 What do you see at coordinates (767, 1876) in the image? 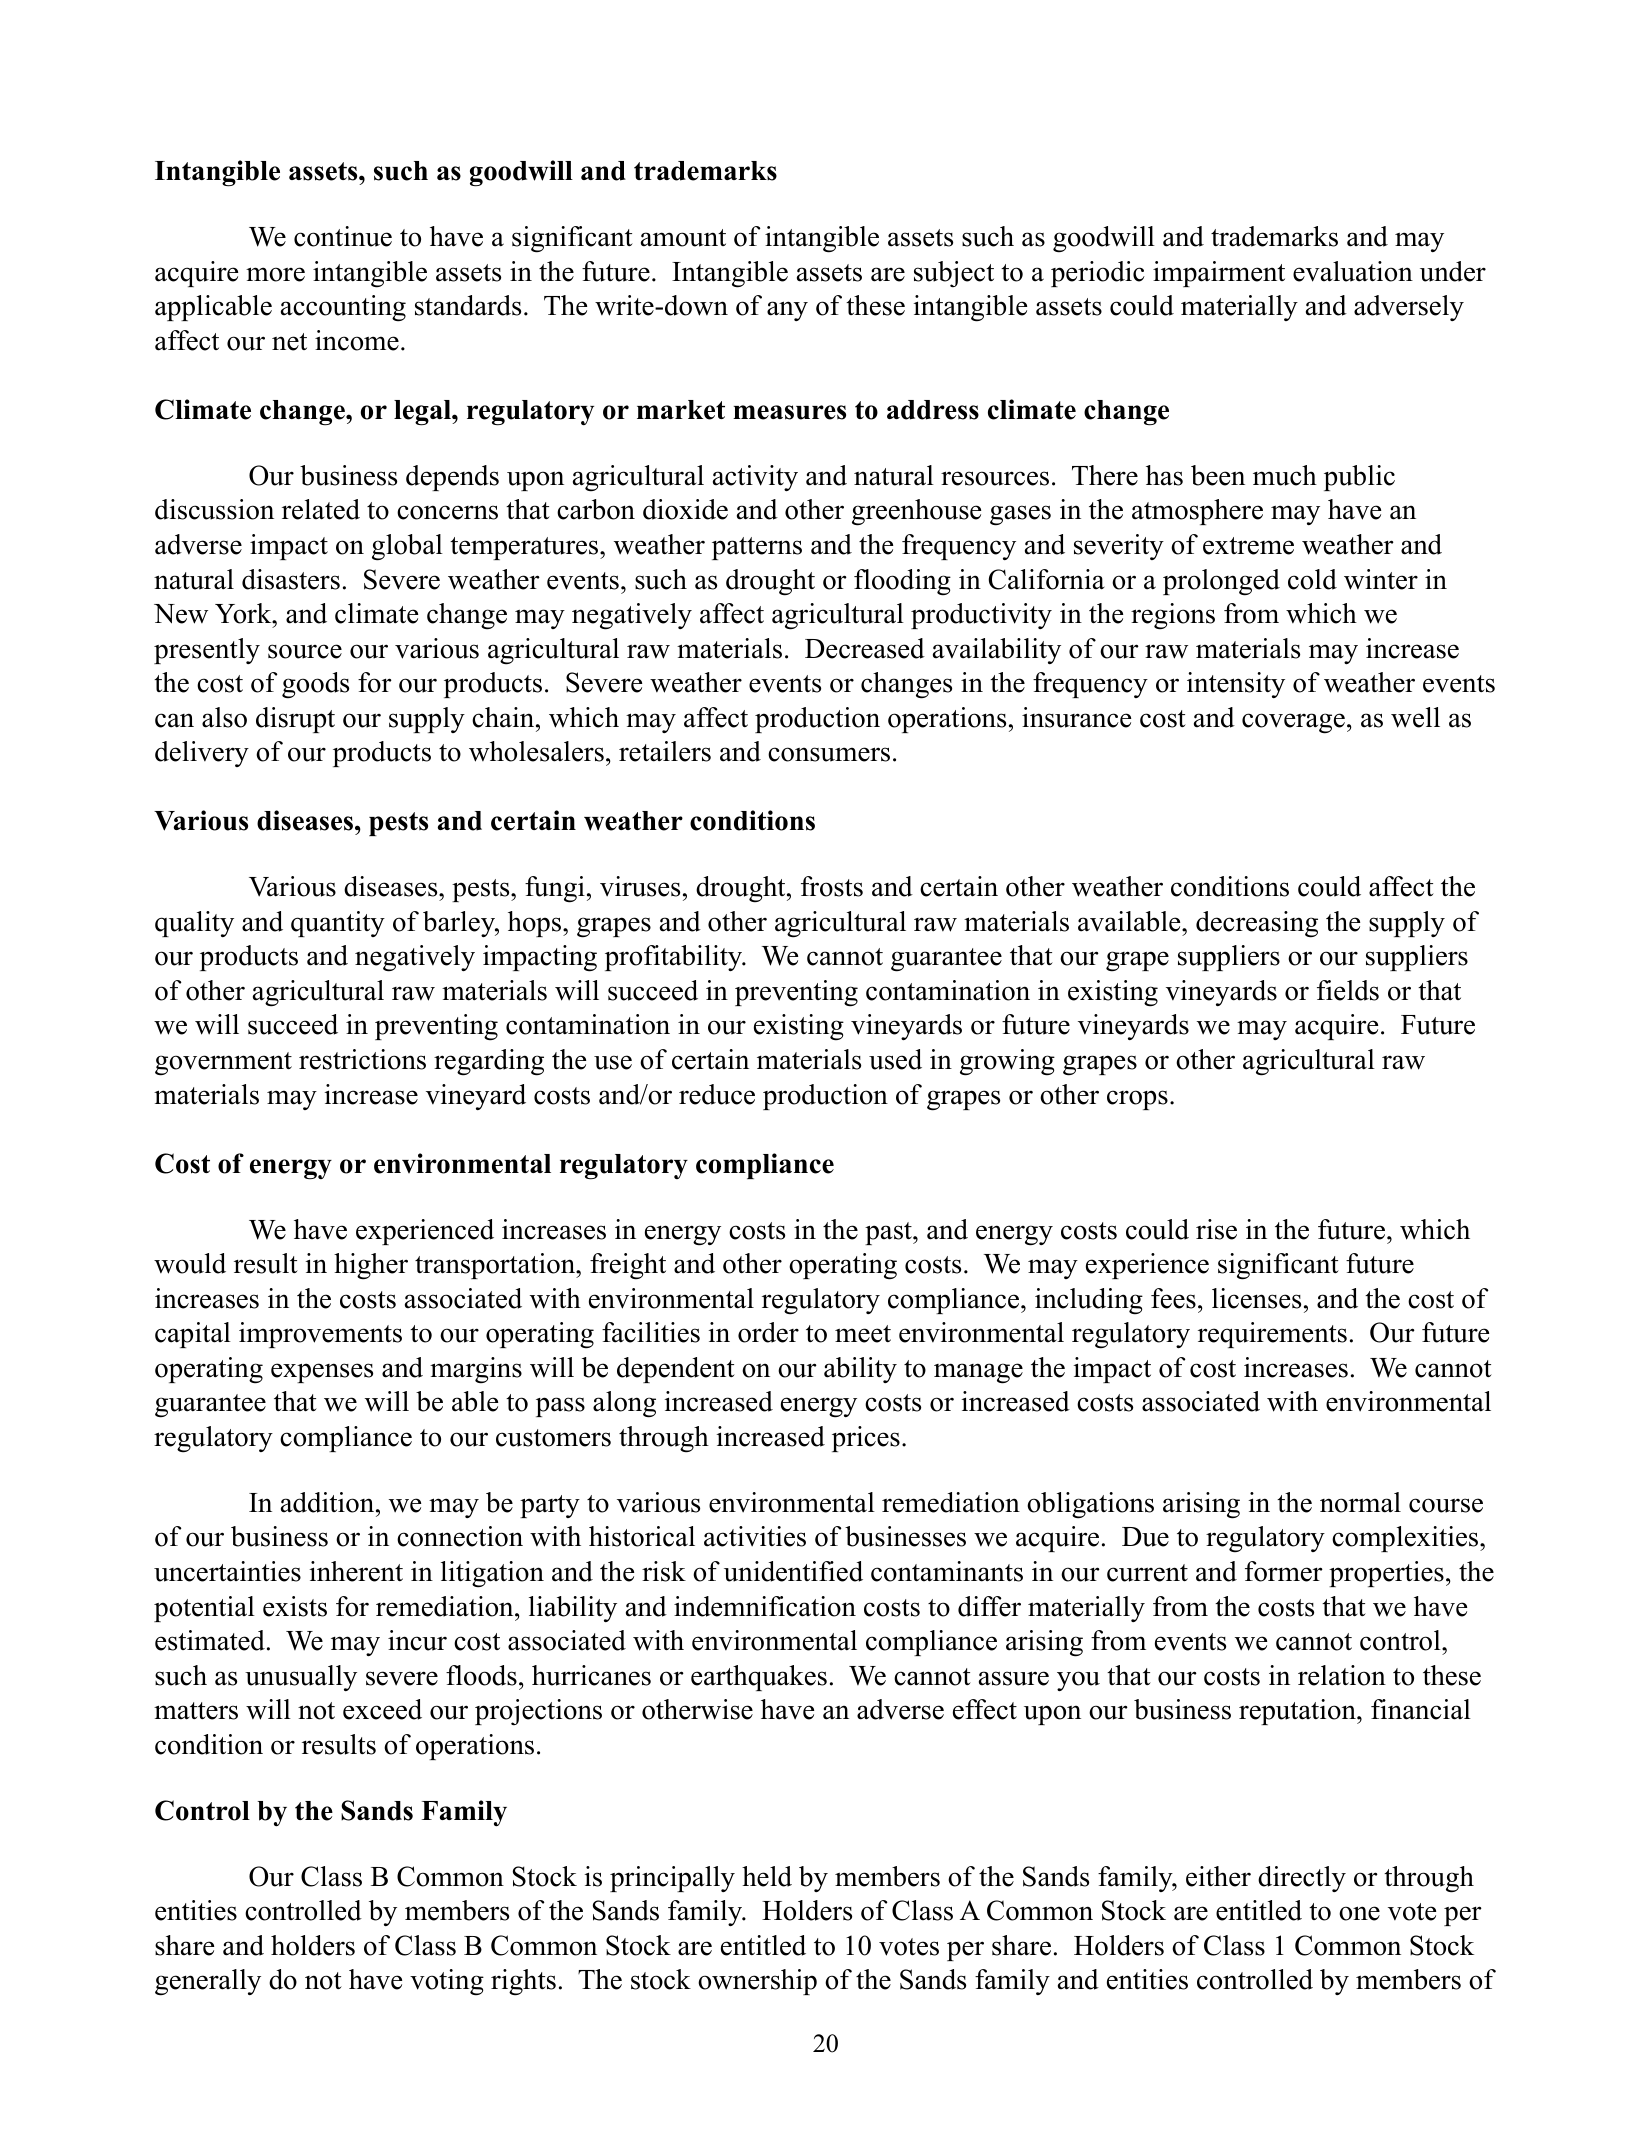
I see `held` at bounding box center [767, 1876].
